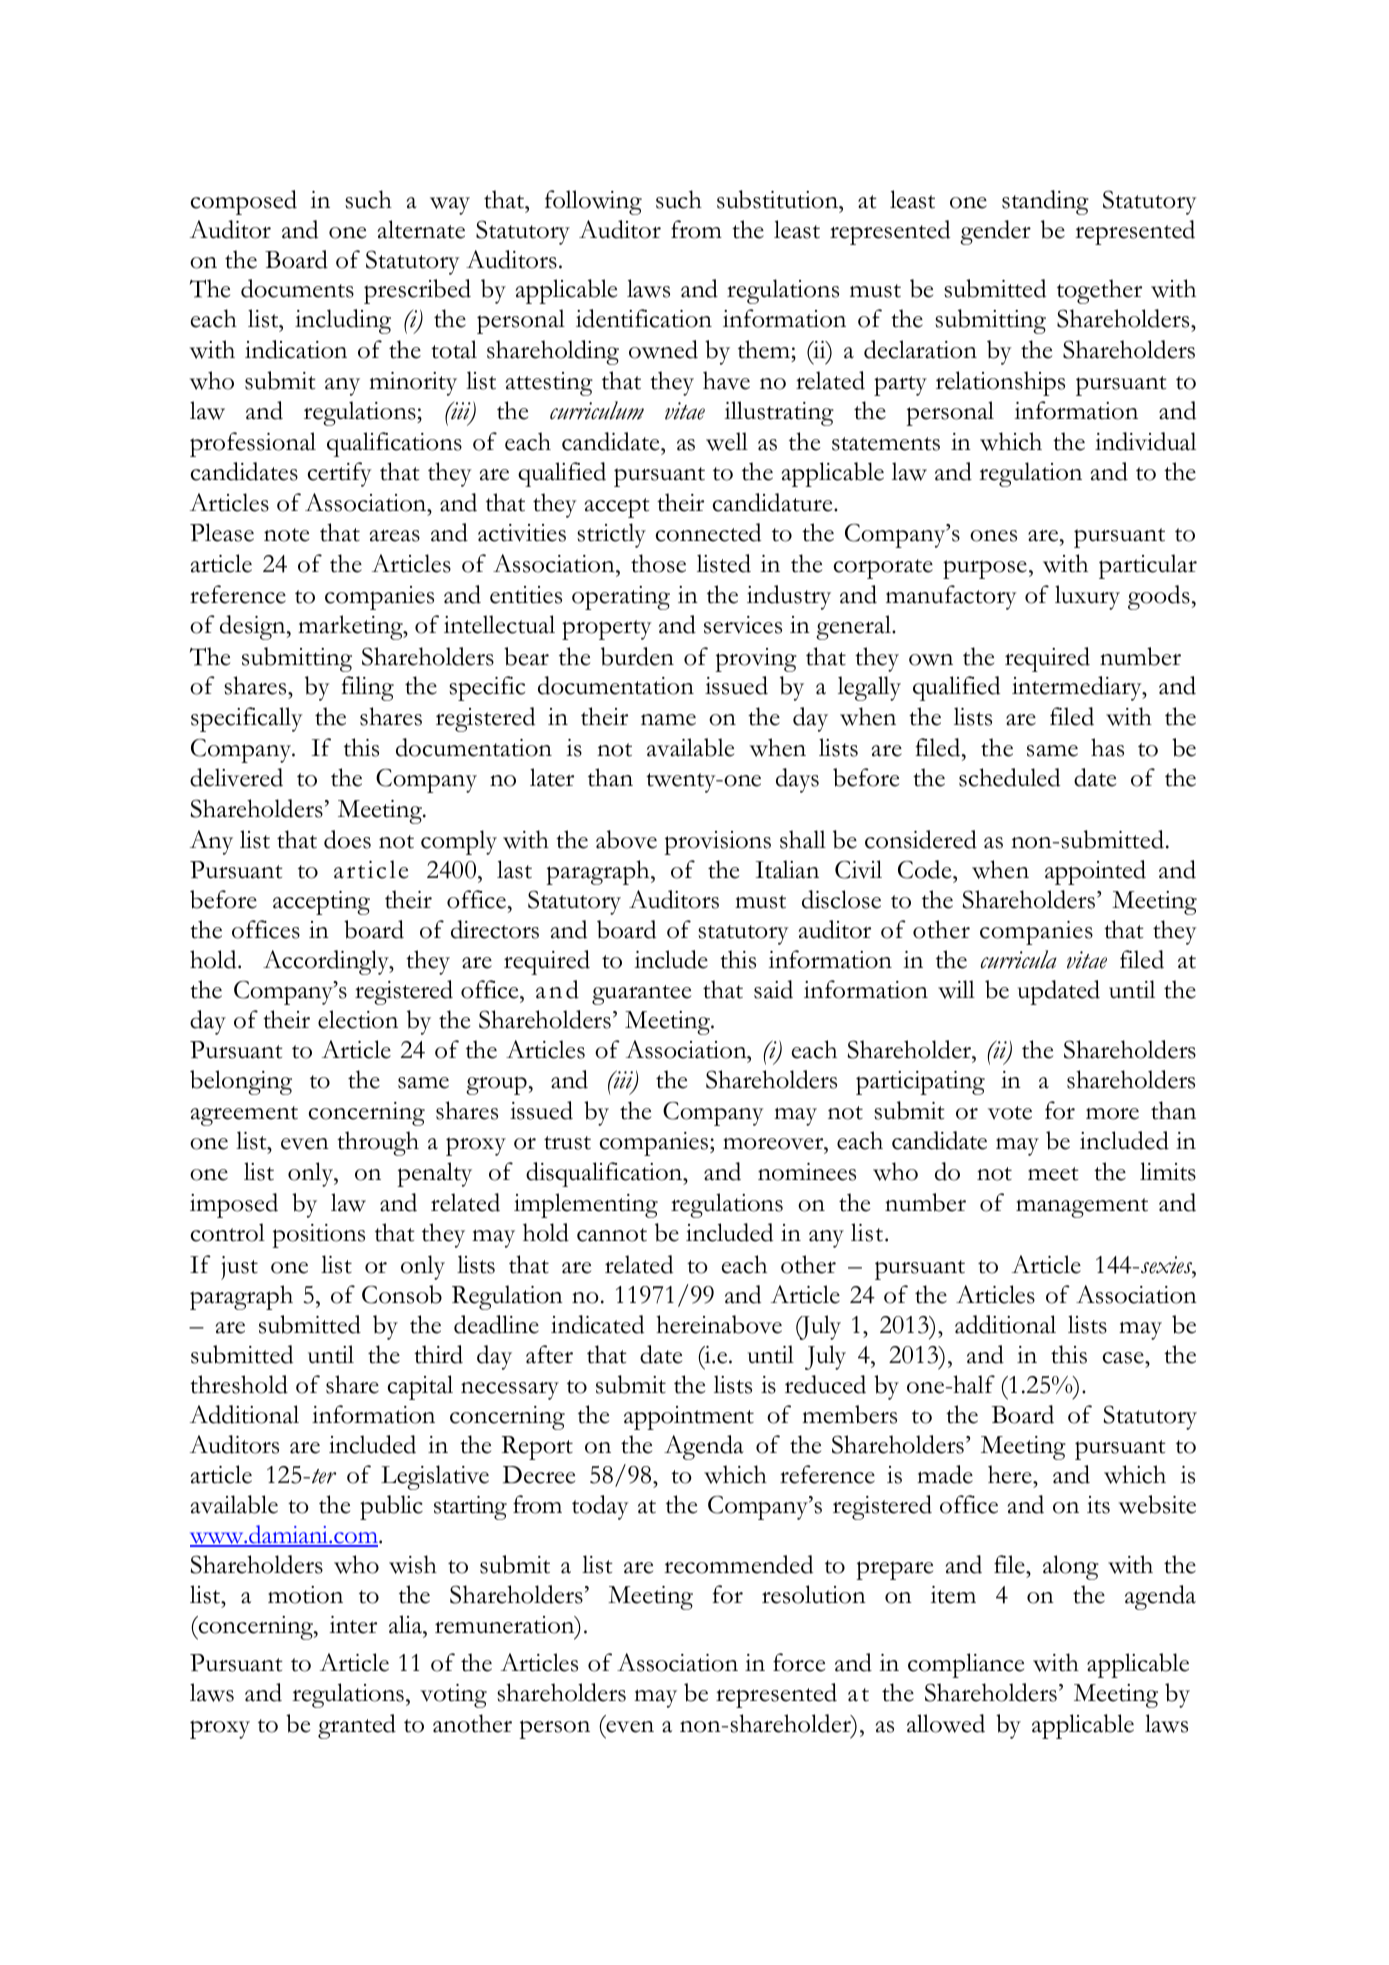 This screenshot has width=1389, height=1965. What do you see at coordinates (1045, 202) in the screenshot?
I see `standing` at bounding box center [1045, 202].
